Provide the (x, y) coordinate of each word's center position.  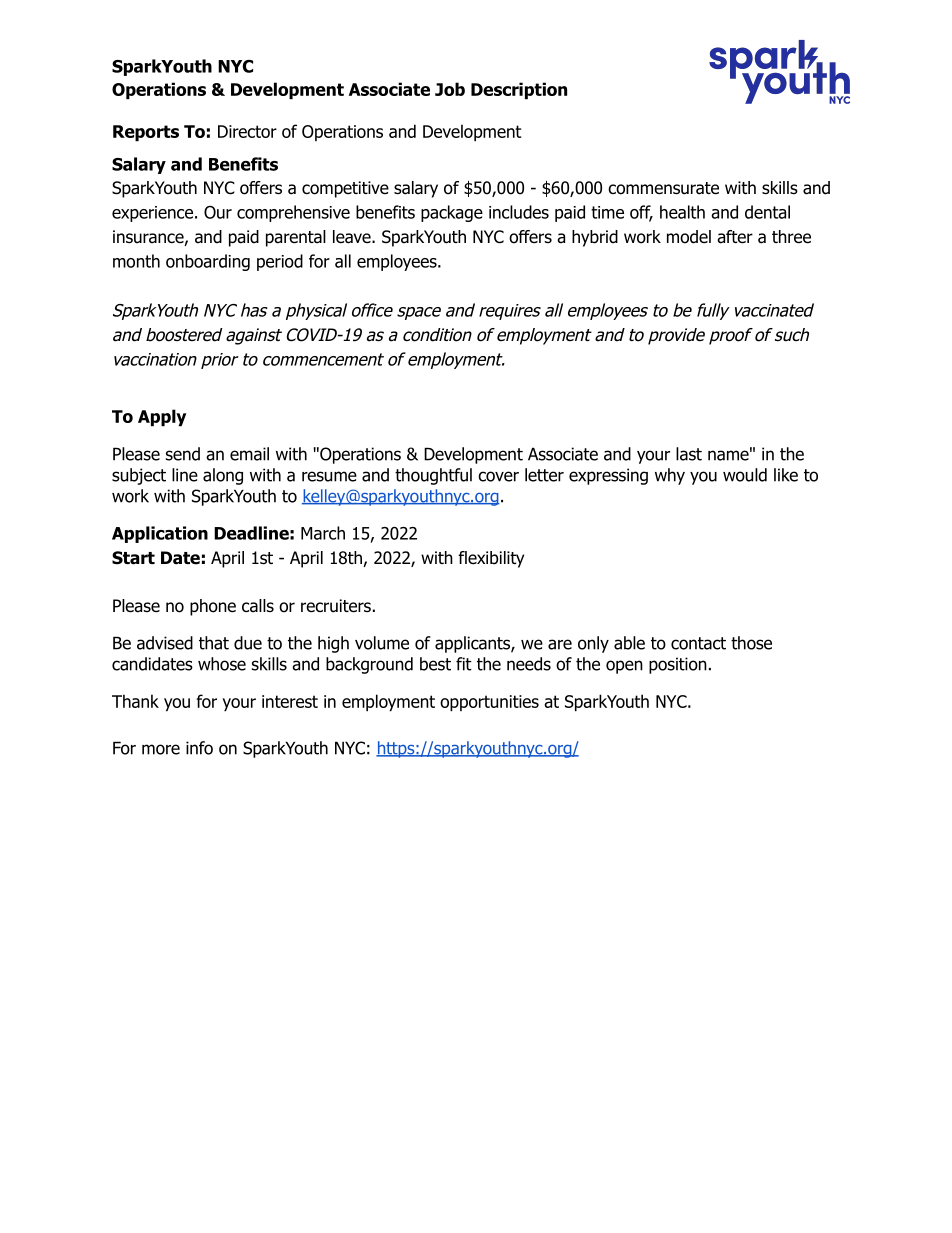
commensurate (663, 188)
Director (247, 131)
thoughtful (433, 476)
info (199, 748)
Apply (162, 417)
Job (450, 89)
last (689, 454)
